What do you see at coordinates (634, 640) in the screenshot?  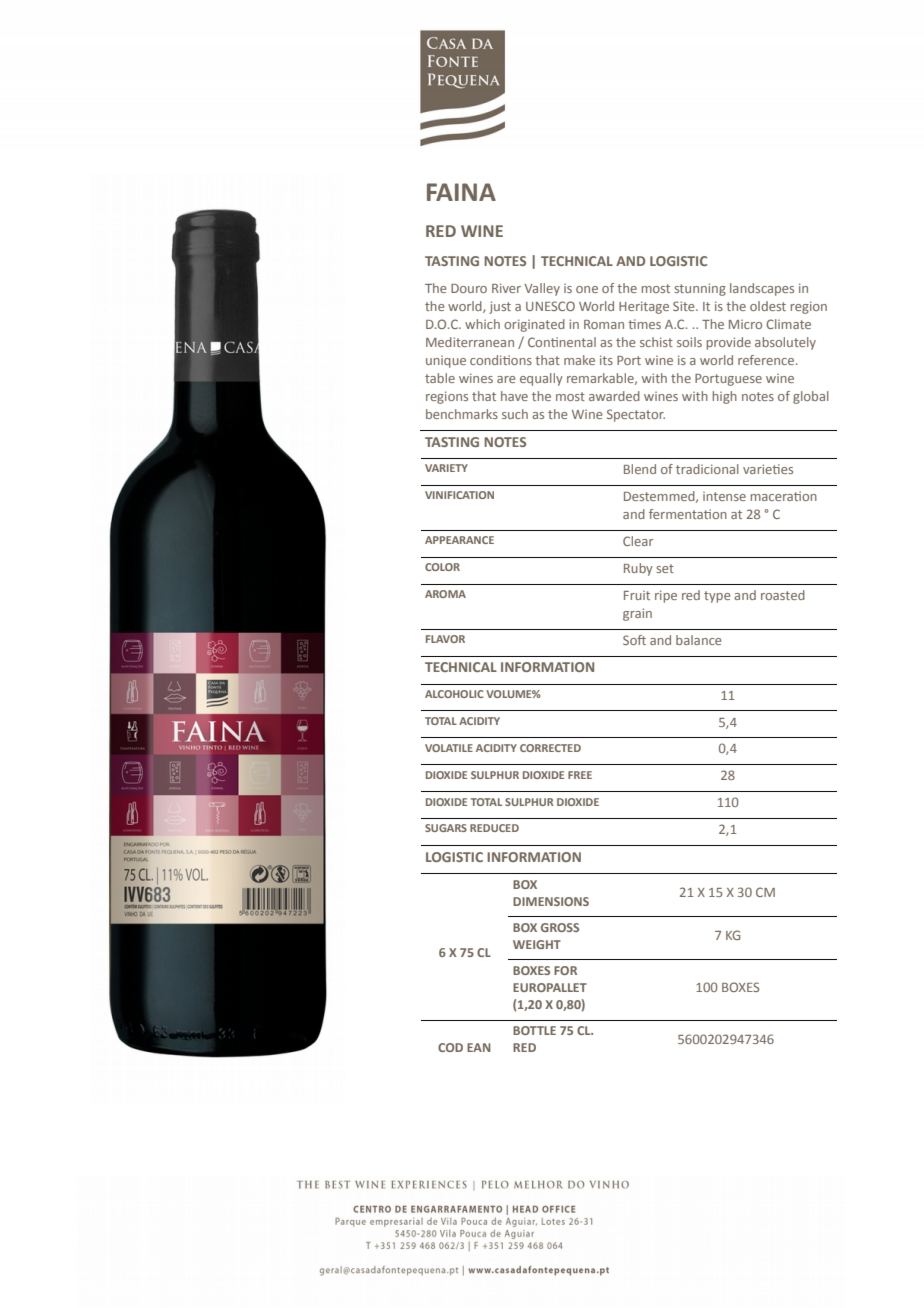 I see `Soft` at bounding box center [634, 640].
